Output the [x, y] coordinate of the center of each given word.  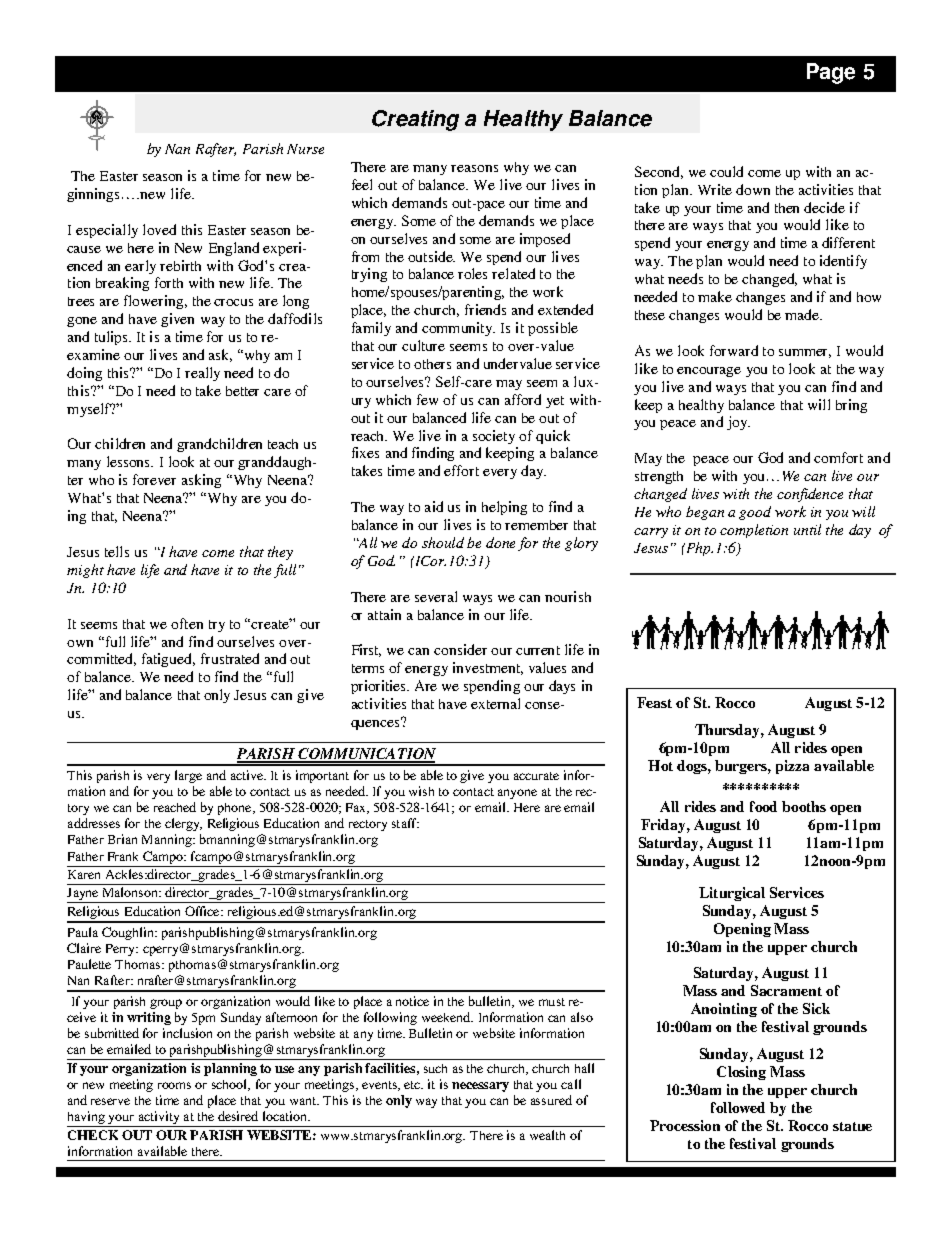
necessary [480, 1087]
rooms [174, 1085]
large [188, 776]
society [494, 437]
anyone [517, 794]
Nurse [305, 149]
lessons [129, 461]
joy [738, 423]
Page [831, 73]
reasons [474, 168]
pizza [792, 767]
